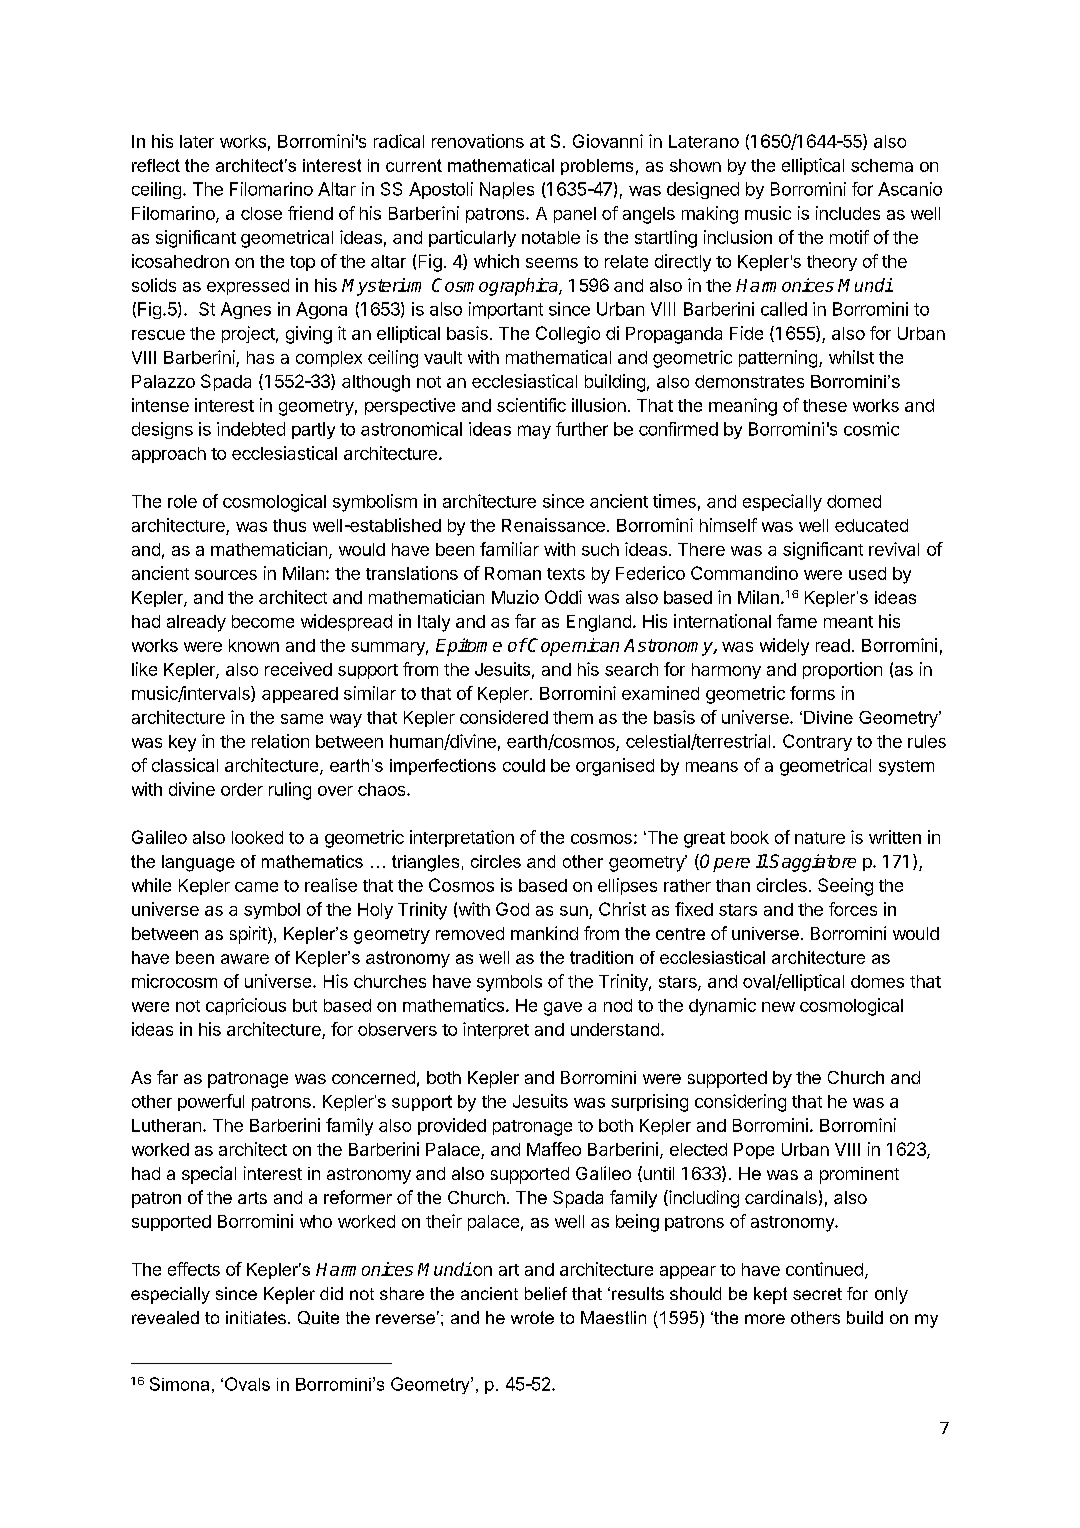  Describe the element at coordinates (817, 742) in the screenshot. I see `Contrary` at that location.
